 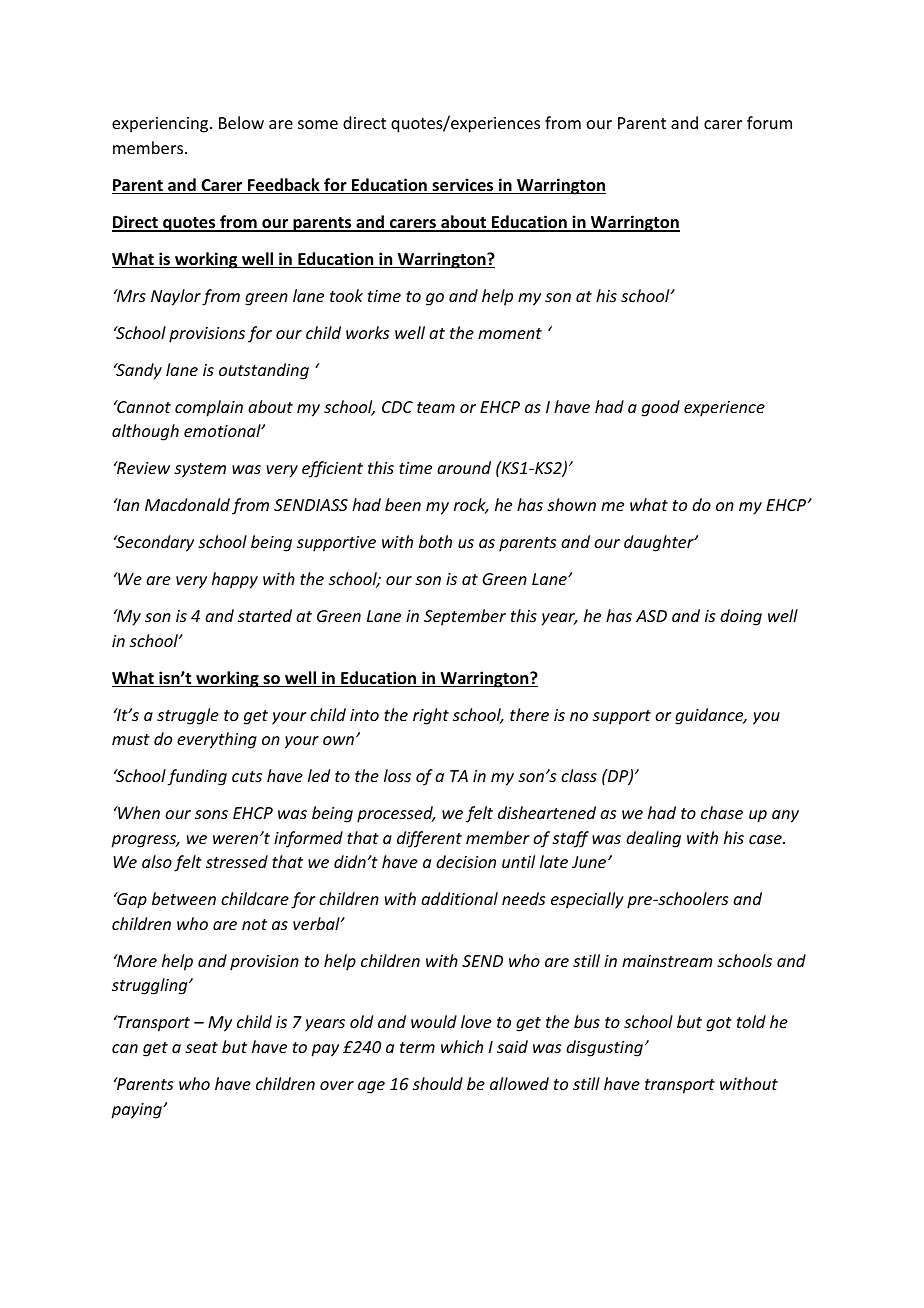 What do you see at coordinates (661, 408) in the image?
I see `good` at bounding box center [661, 408].
